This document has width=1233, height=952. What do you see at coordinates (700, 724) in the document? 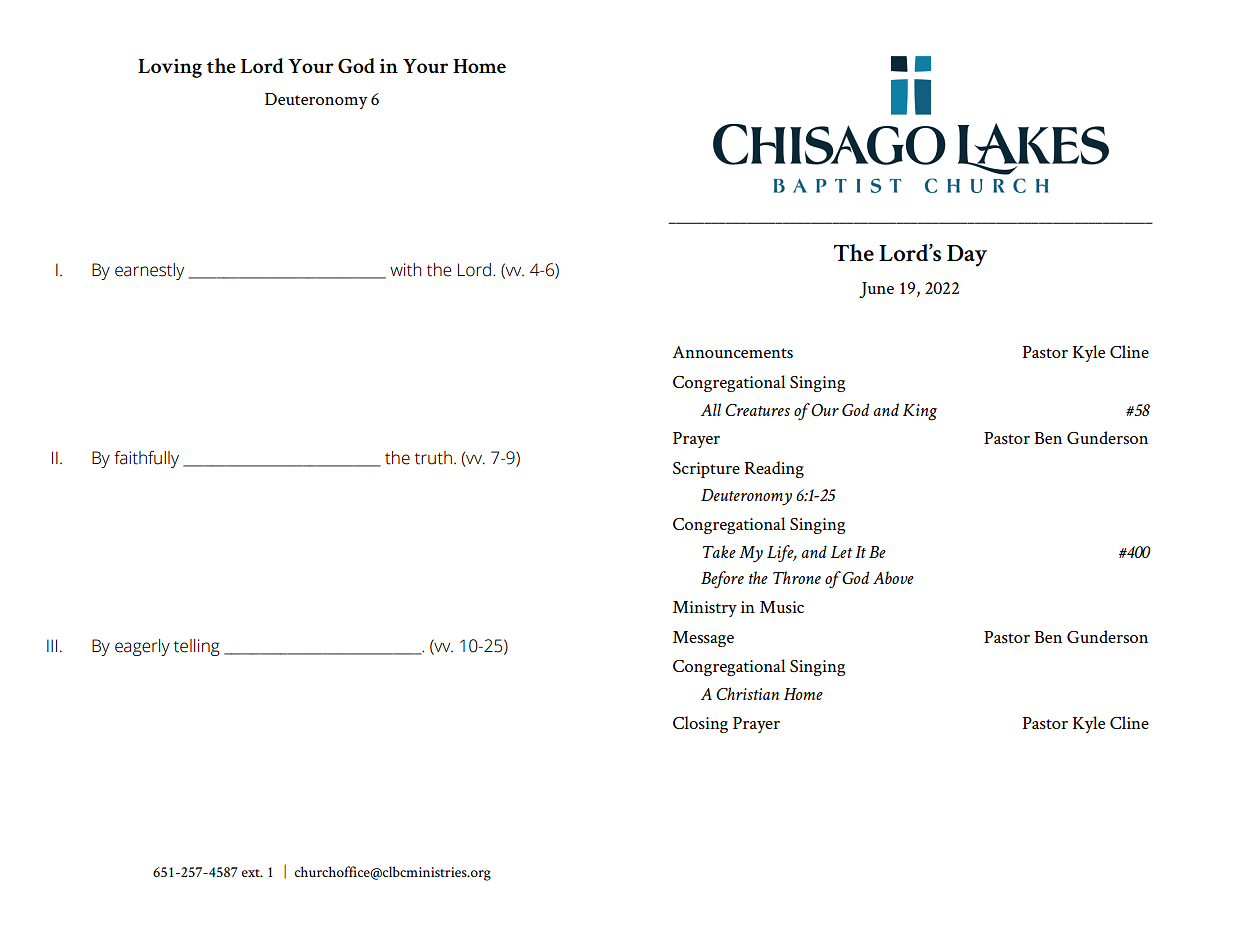
I see `Closing` at bounding box center [700, 724].
